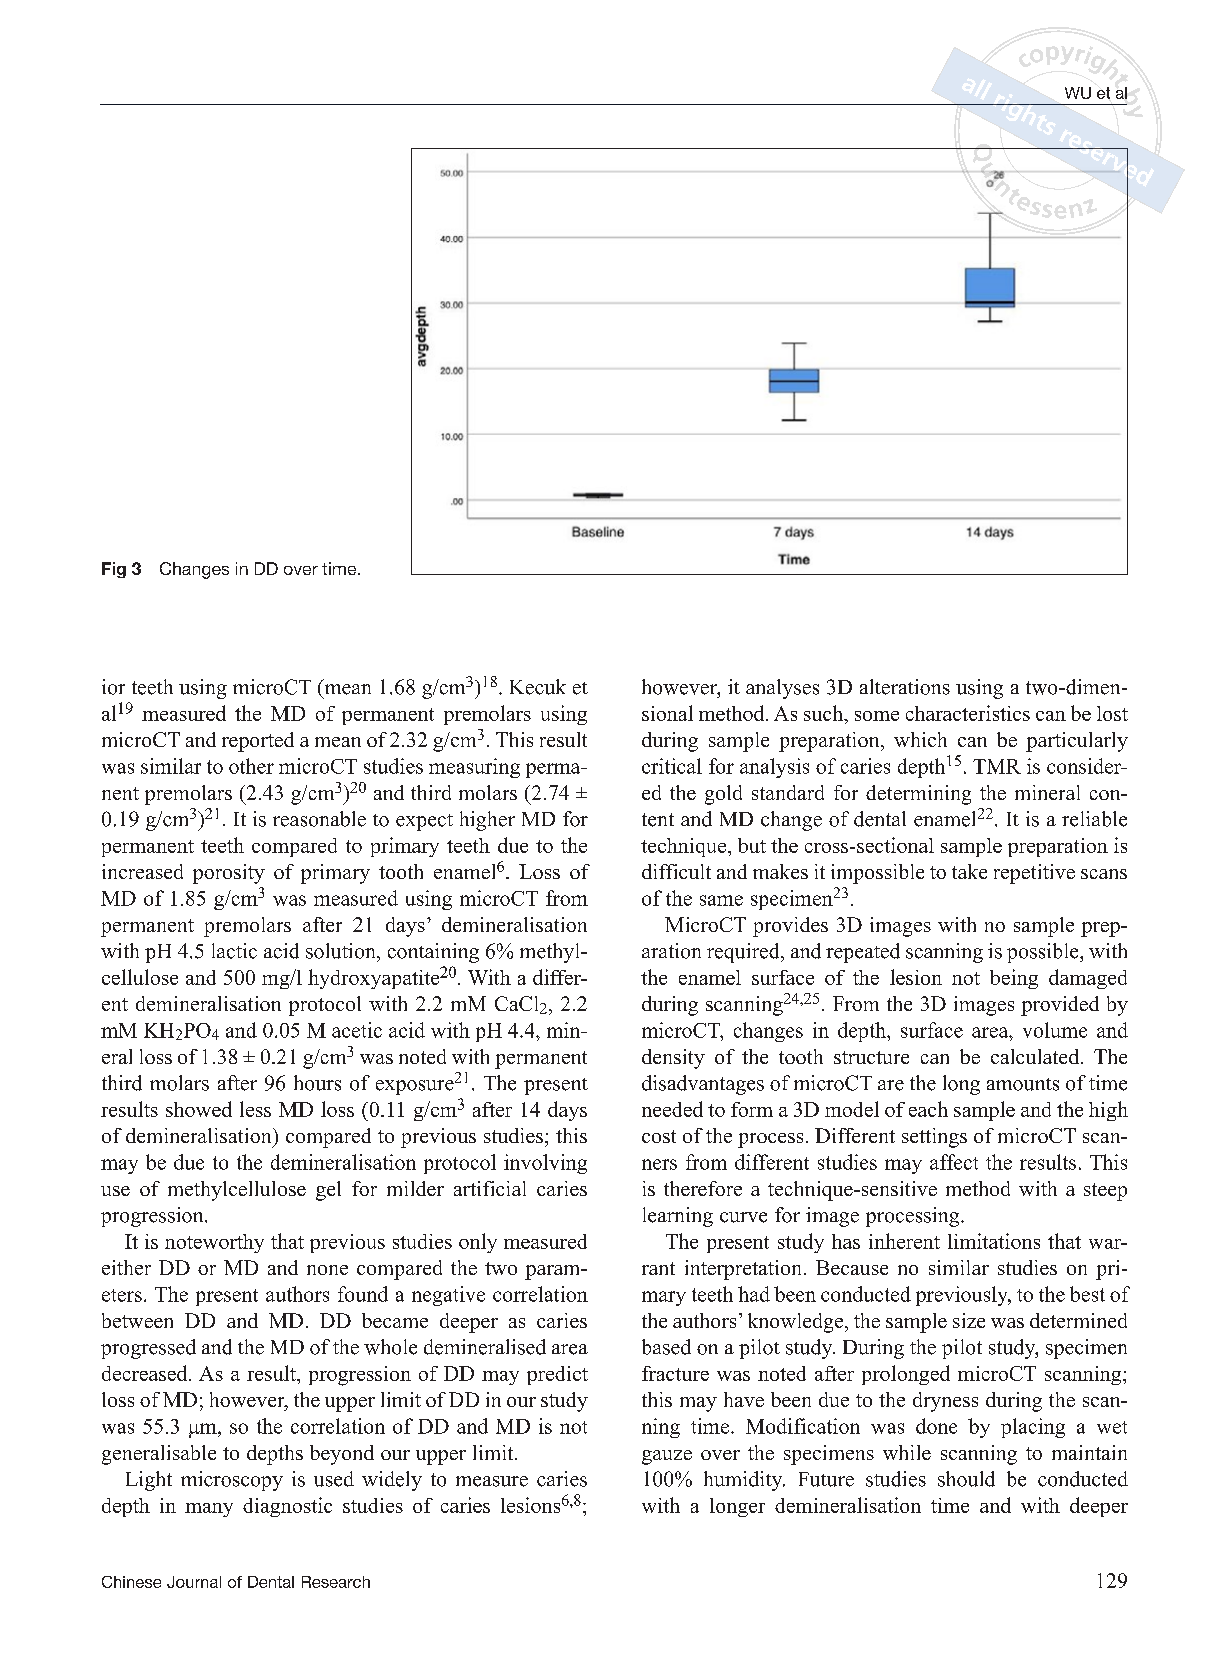  I want to click on Fig, so click(114, 570).
